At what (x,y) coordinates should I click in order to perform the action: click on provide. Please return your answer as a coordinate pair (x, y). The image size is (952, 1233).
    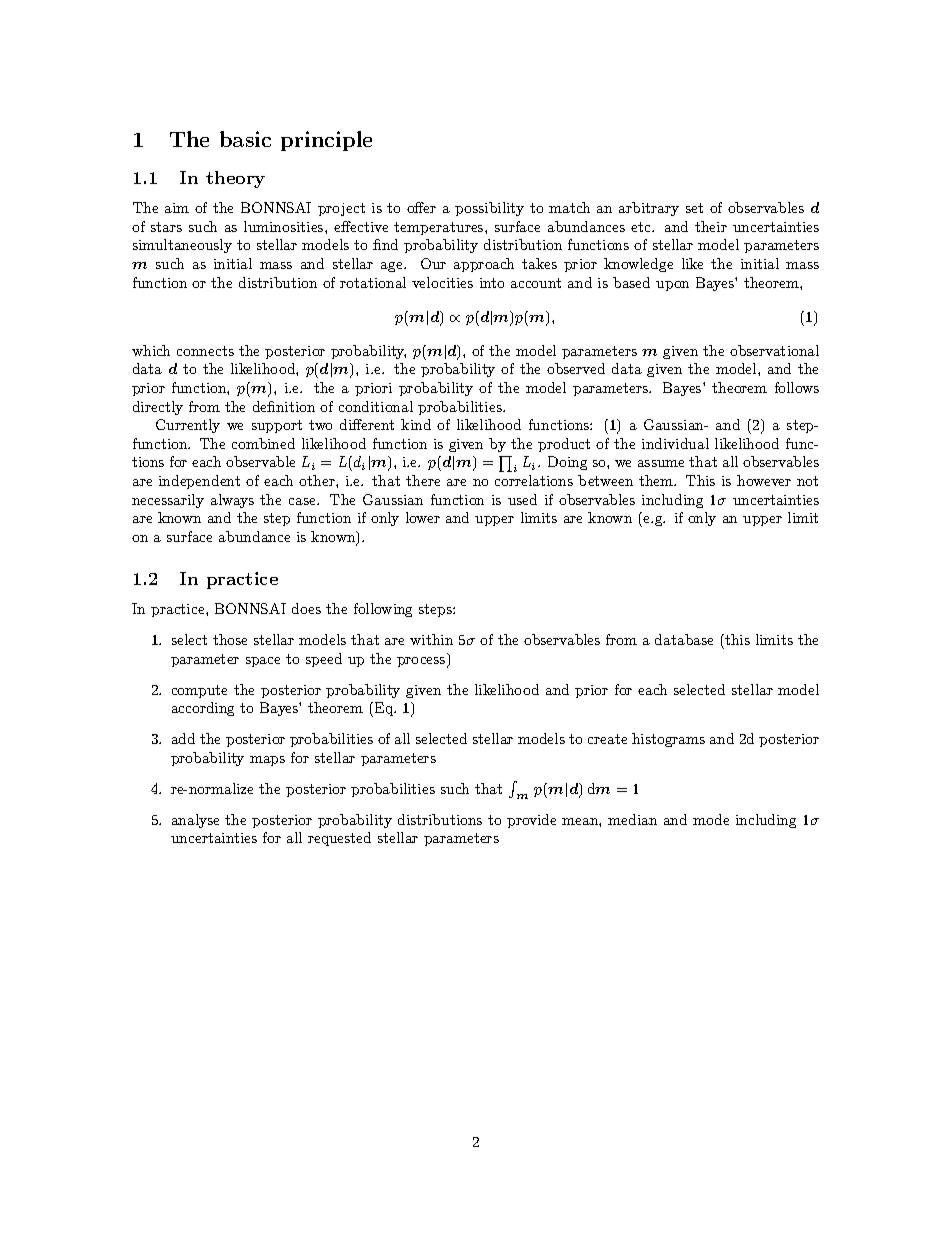
    Looking at the image, I should click on (531, 821).
